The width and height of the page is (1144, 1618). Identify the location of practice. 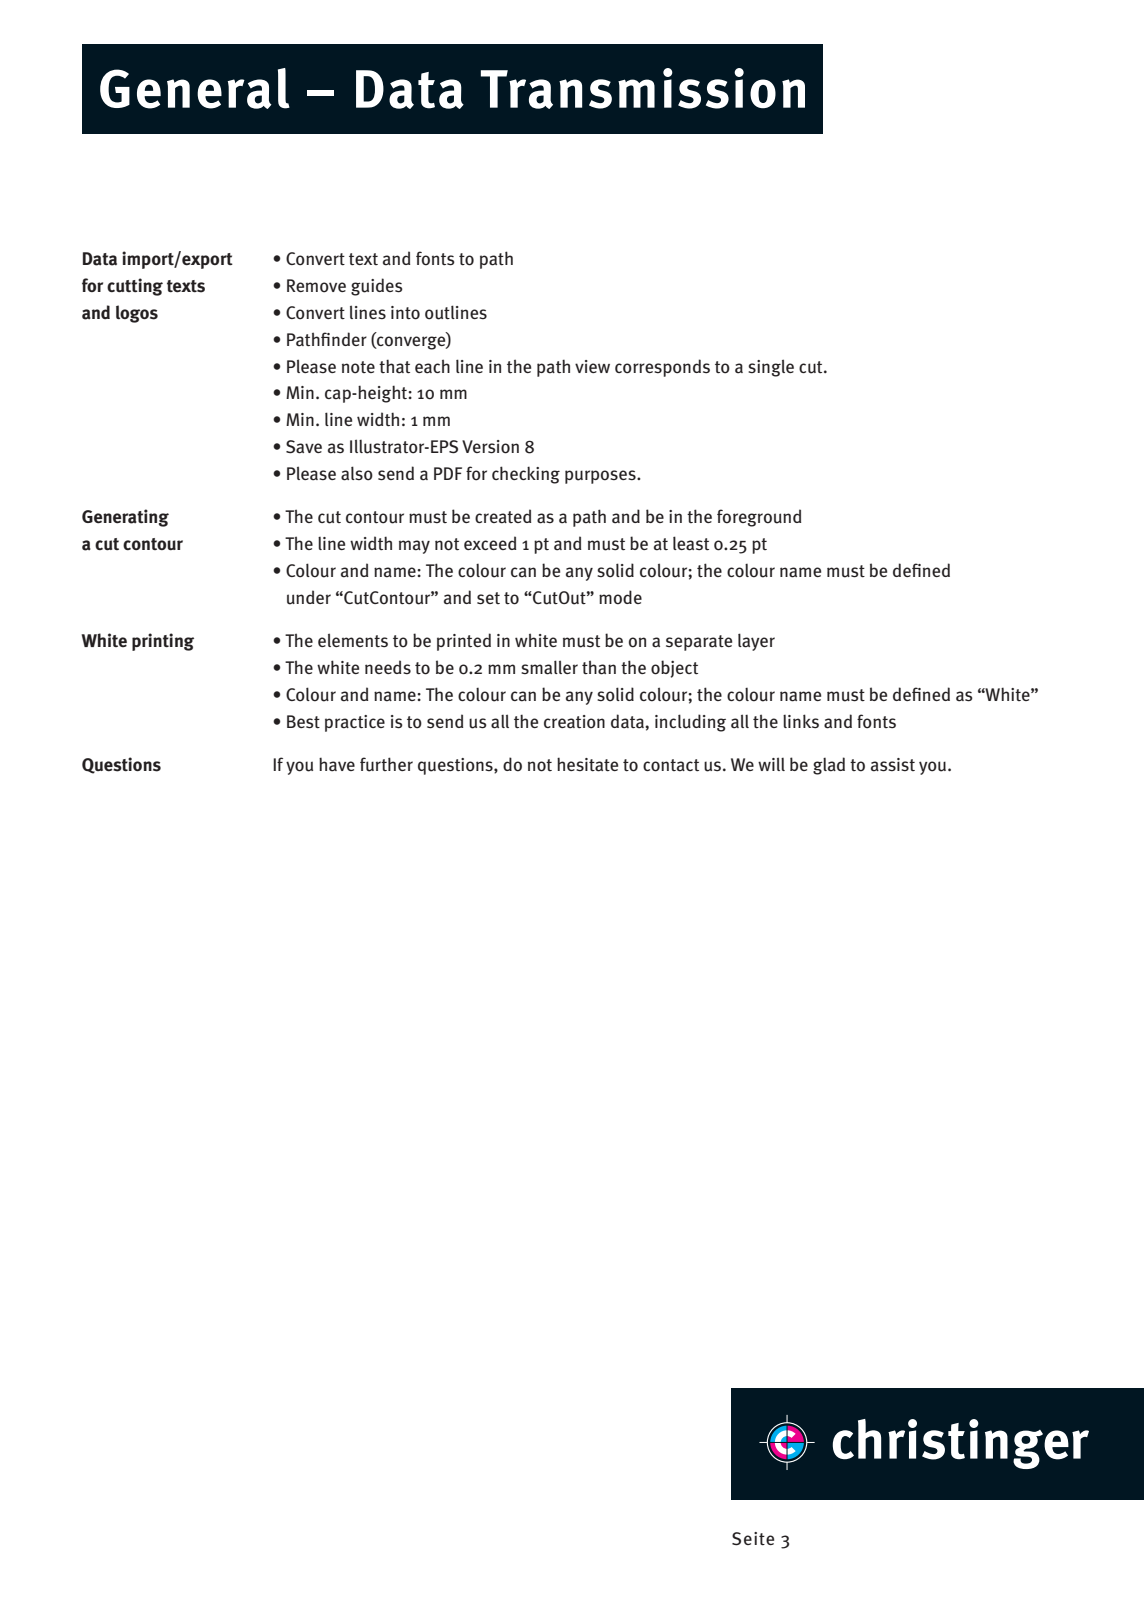
(355, 723).
